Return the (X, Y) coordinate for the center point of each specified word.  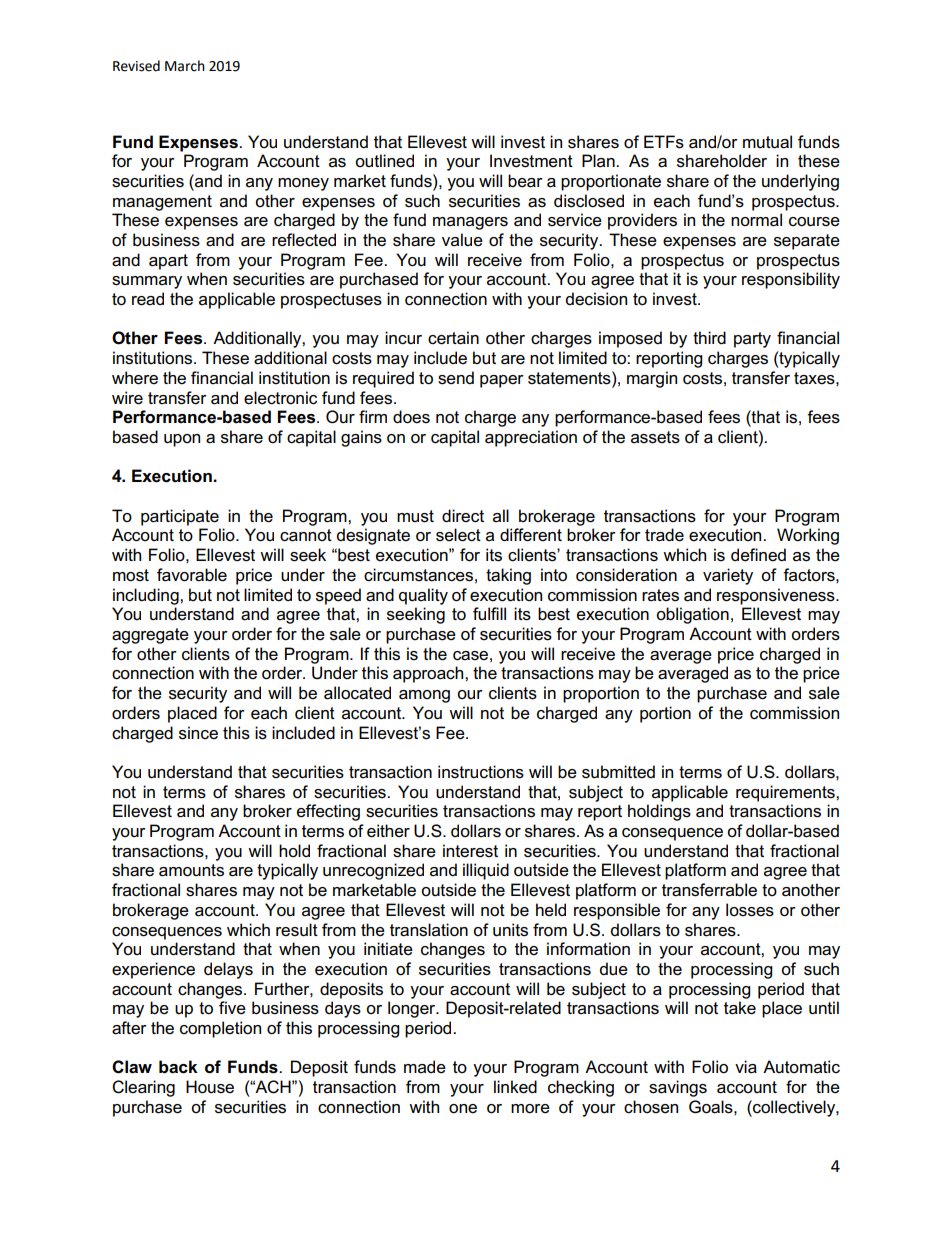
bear (525, 181)
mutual (767, 142)
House (210, 1087)
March (185, 66)
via (746, 1067)
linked (515, 1087)
